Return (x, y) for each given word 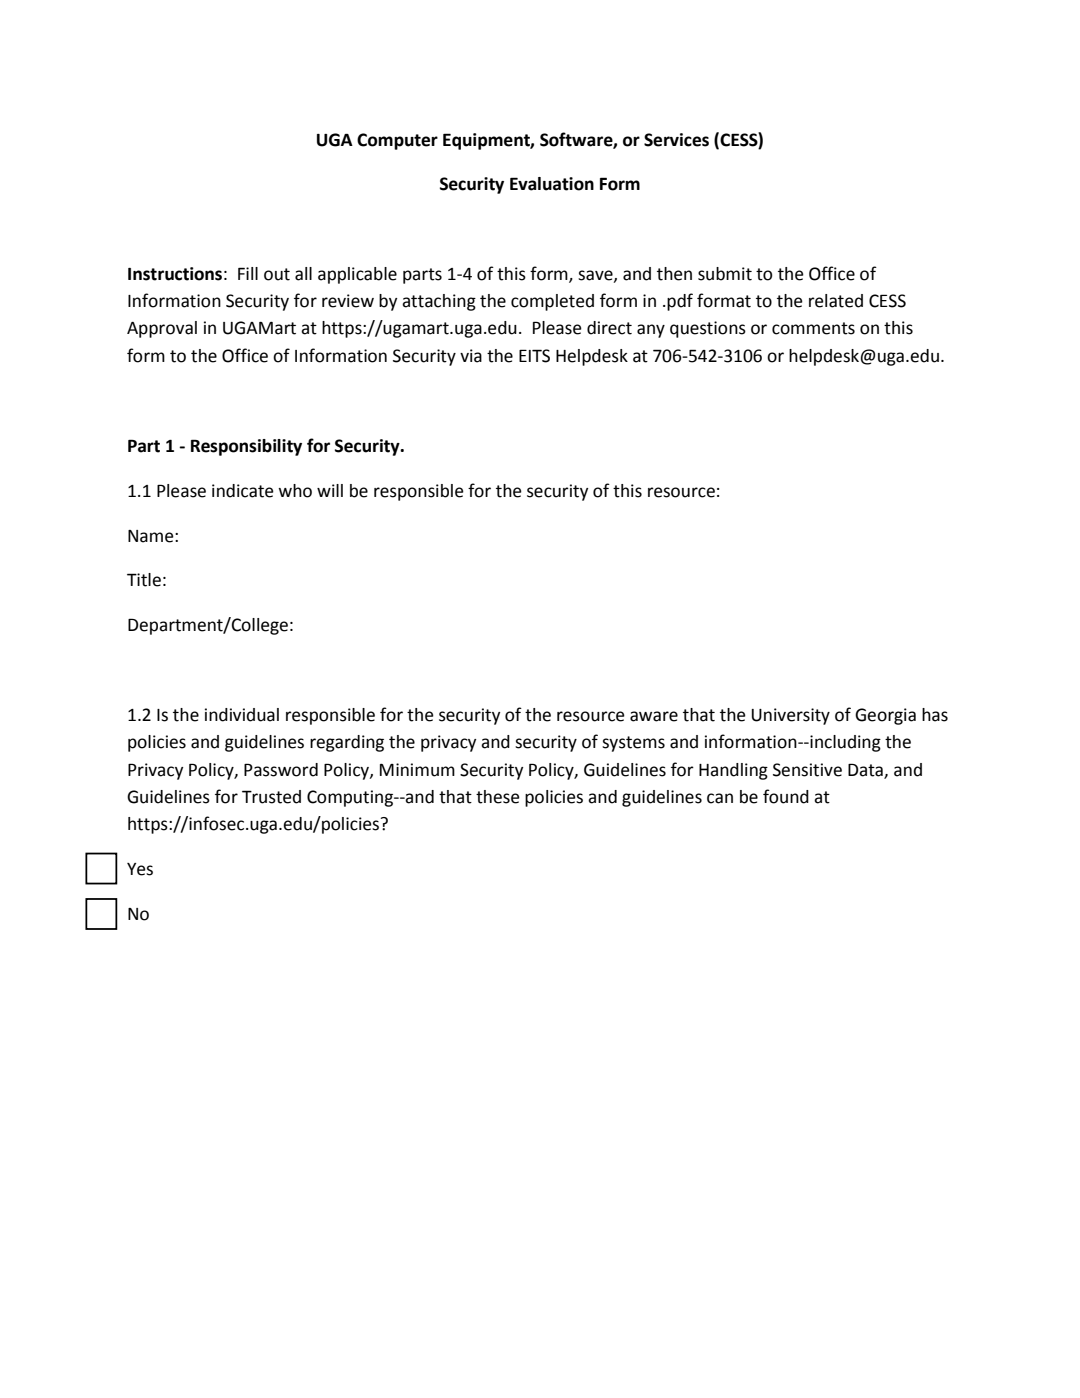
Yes (140, 869)
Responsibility (246, 447)
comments (813, 328)
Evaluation (552, 184)
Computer (397, 141)
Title (144, 580)
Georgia (885, 716)
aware (654, 716)
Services (676, 140)
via (471, 356)
